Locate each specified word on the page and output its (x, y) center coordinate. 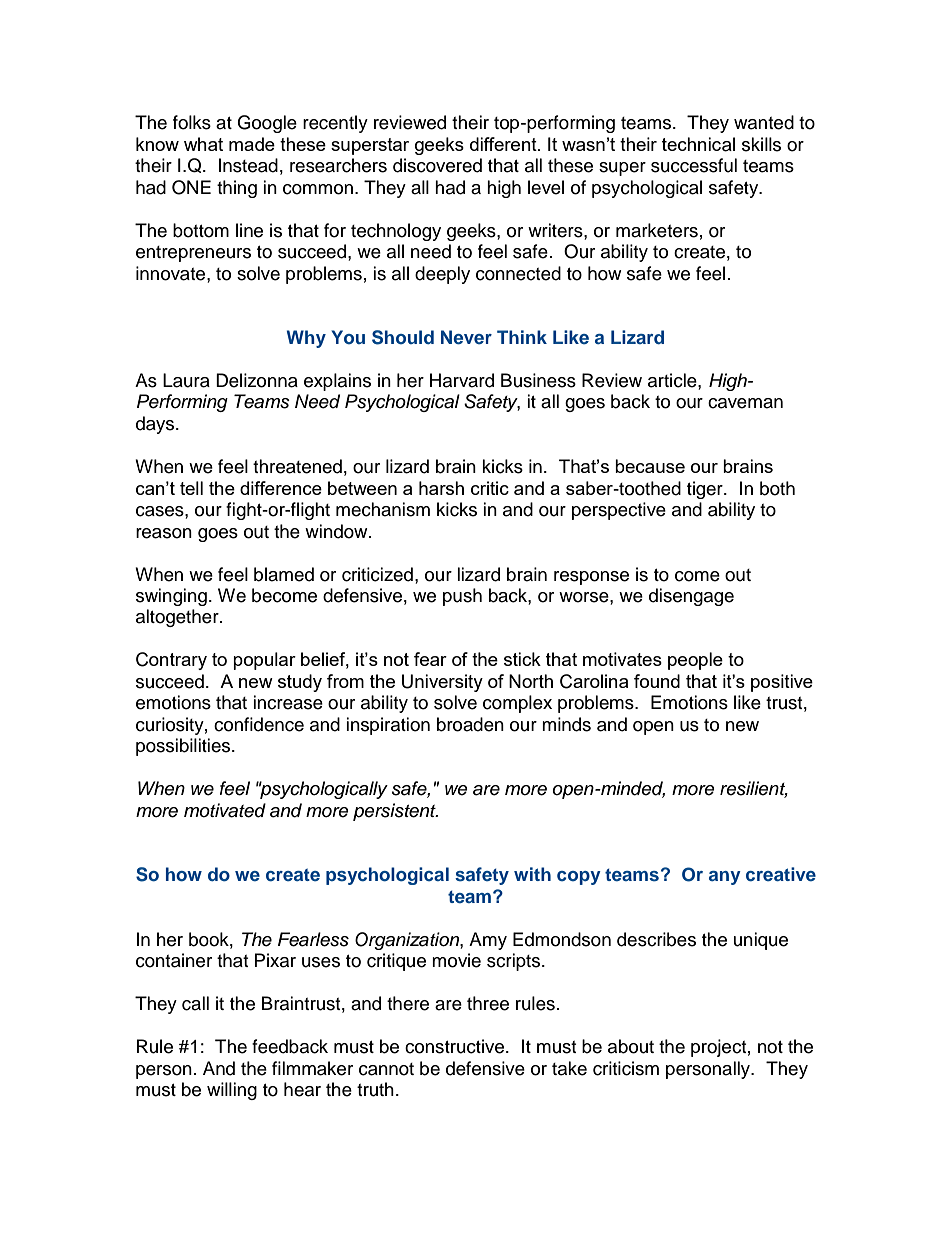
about (631, 1046)
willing (232, 1091)
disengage (691, 597)
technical (698, 144)
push (462, 597)
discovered (437, 165)
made (252, 144)
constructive (454, 1046)
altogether (178, 618)
